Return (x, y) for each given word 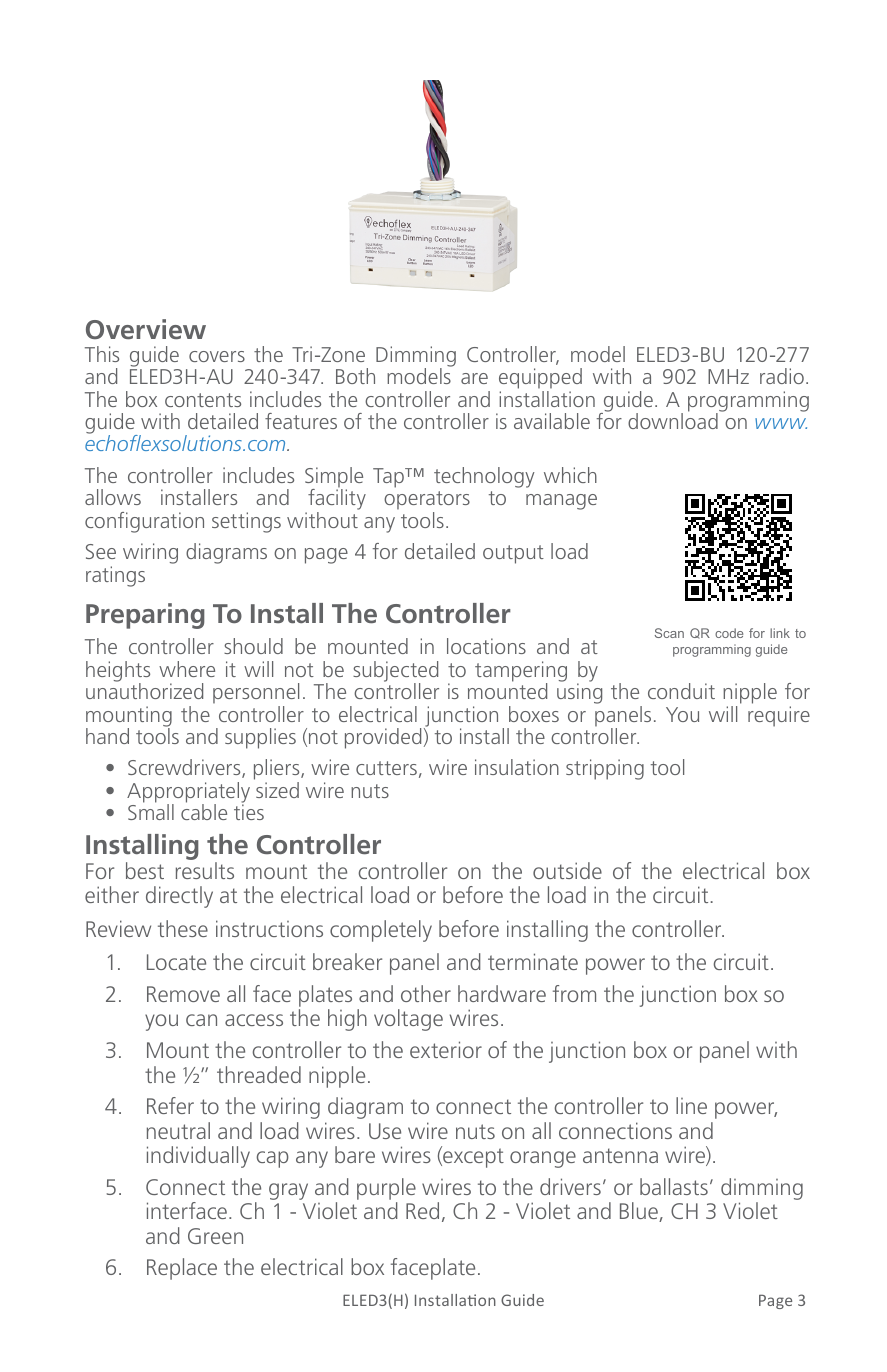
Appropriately (188, 793)
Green (215, 1236)
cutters (386, 768)
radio (782, 376)
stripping (605, 769)
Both (355, 376)
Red (422, 1210)
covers (217, 356)
